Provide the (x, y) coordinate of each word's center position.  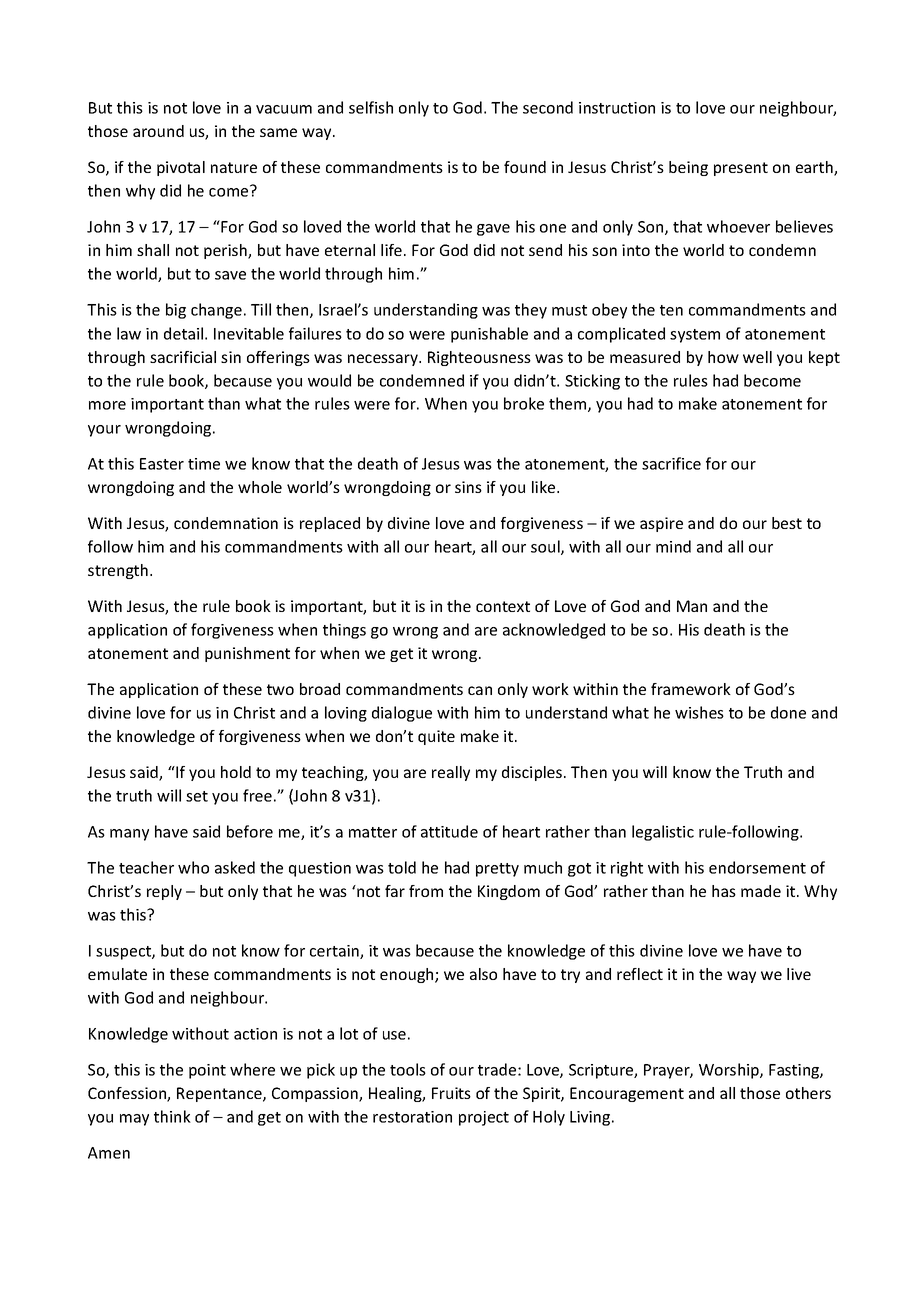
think (172, 1116)
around (158, 131)
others (808, 1093)
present (741, 169)
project (484, 1118)
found (525, 167)
